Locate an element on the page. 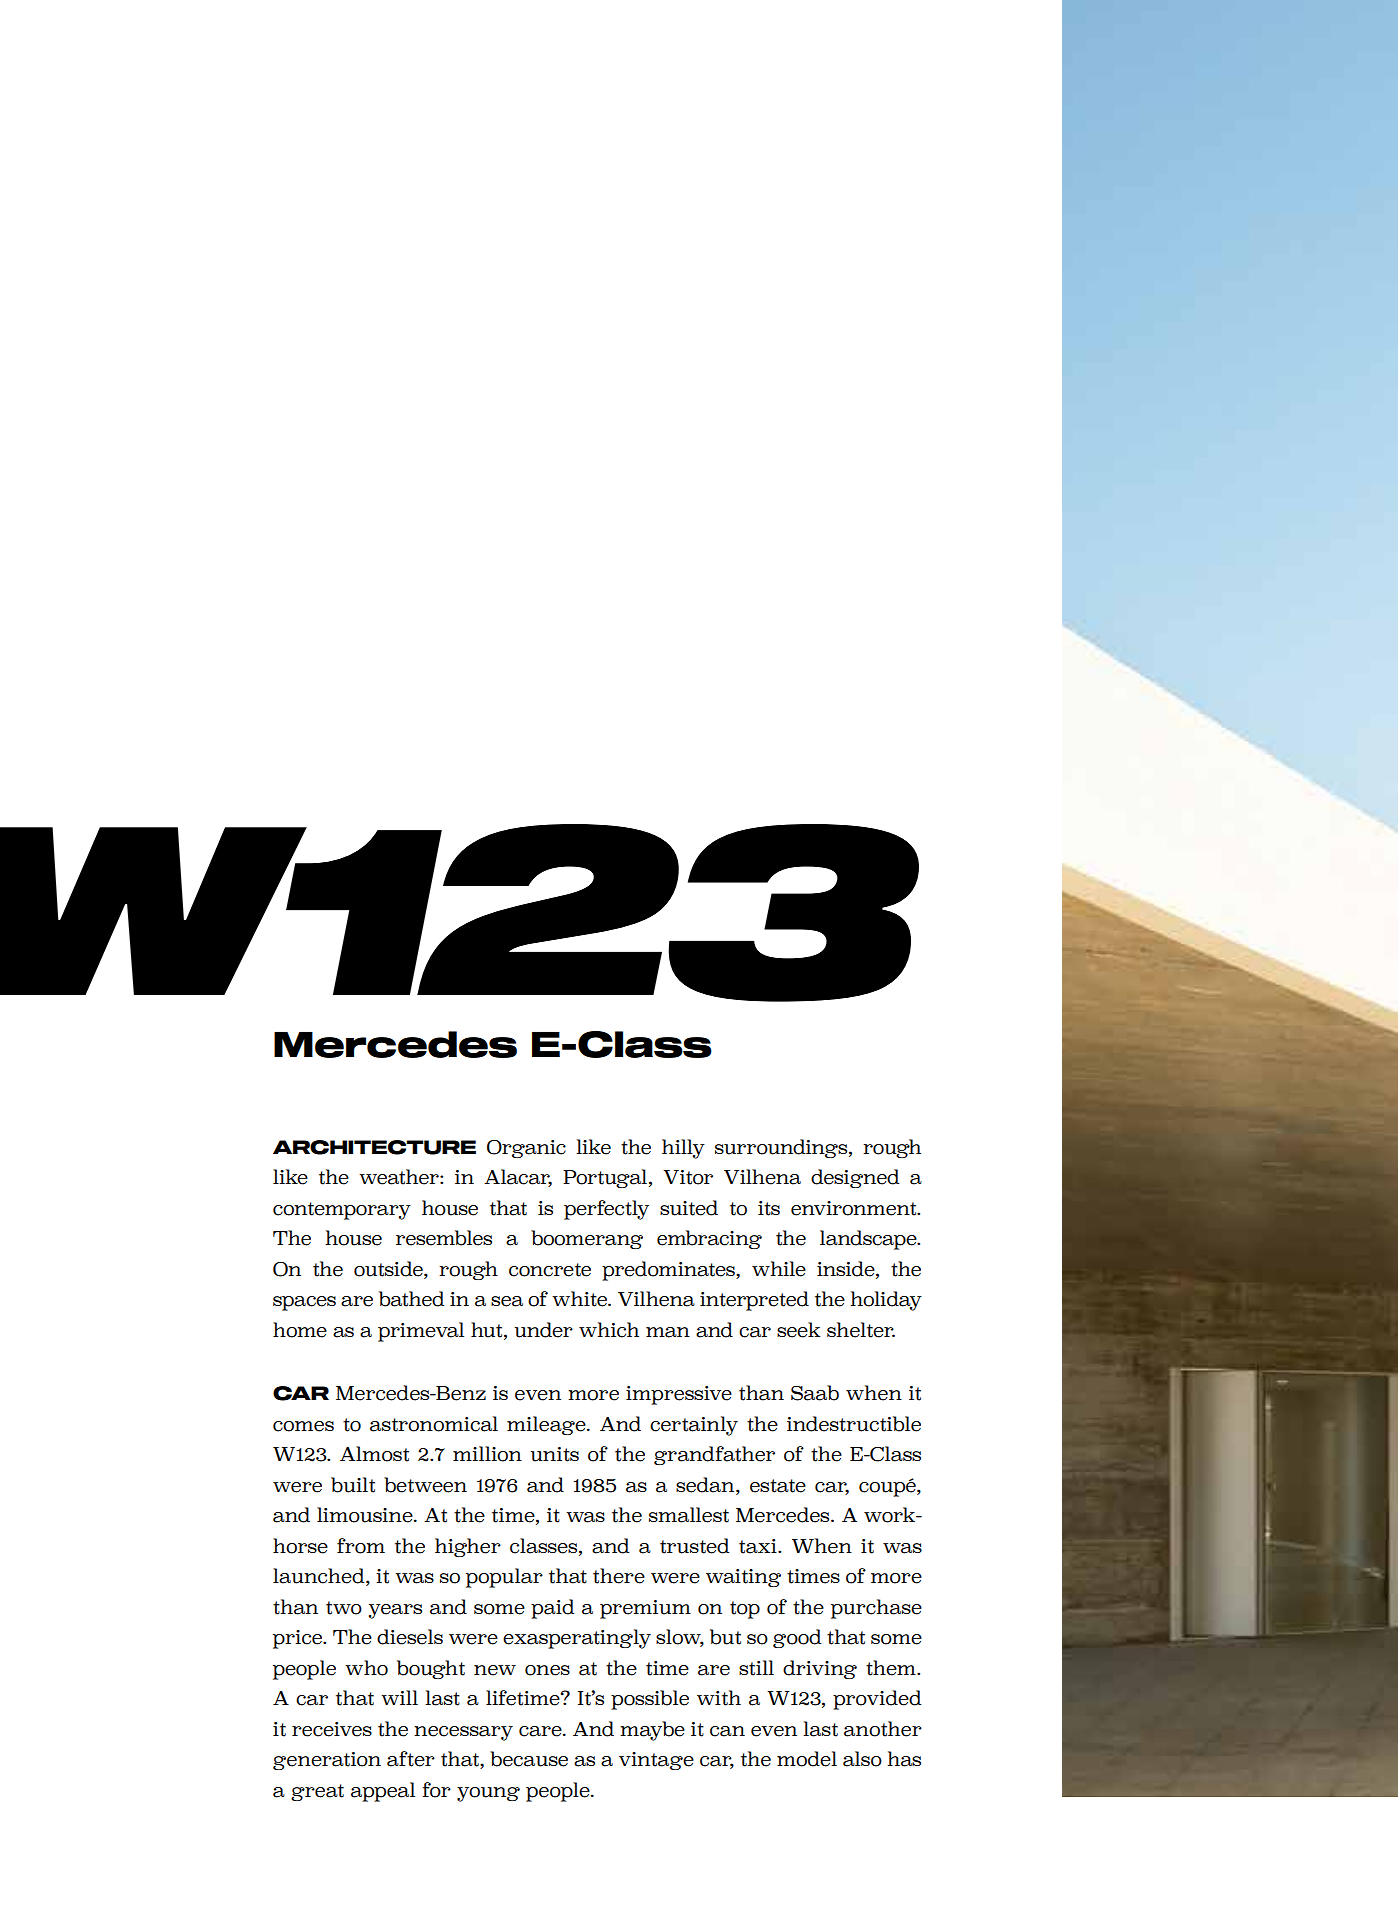  designed is located at coordinates (855, 1178).
